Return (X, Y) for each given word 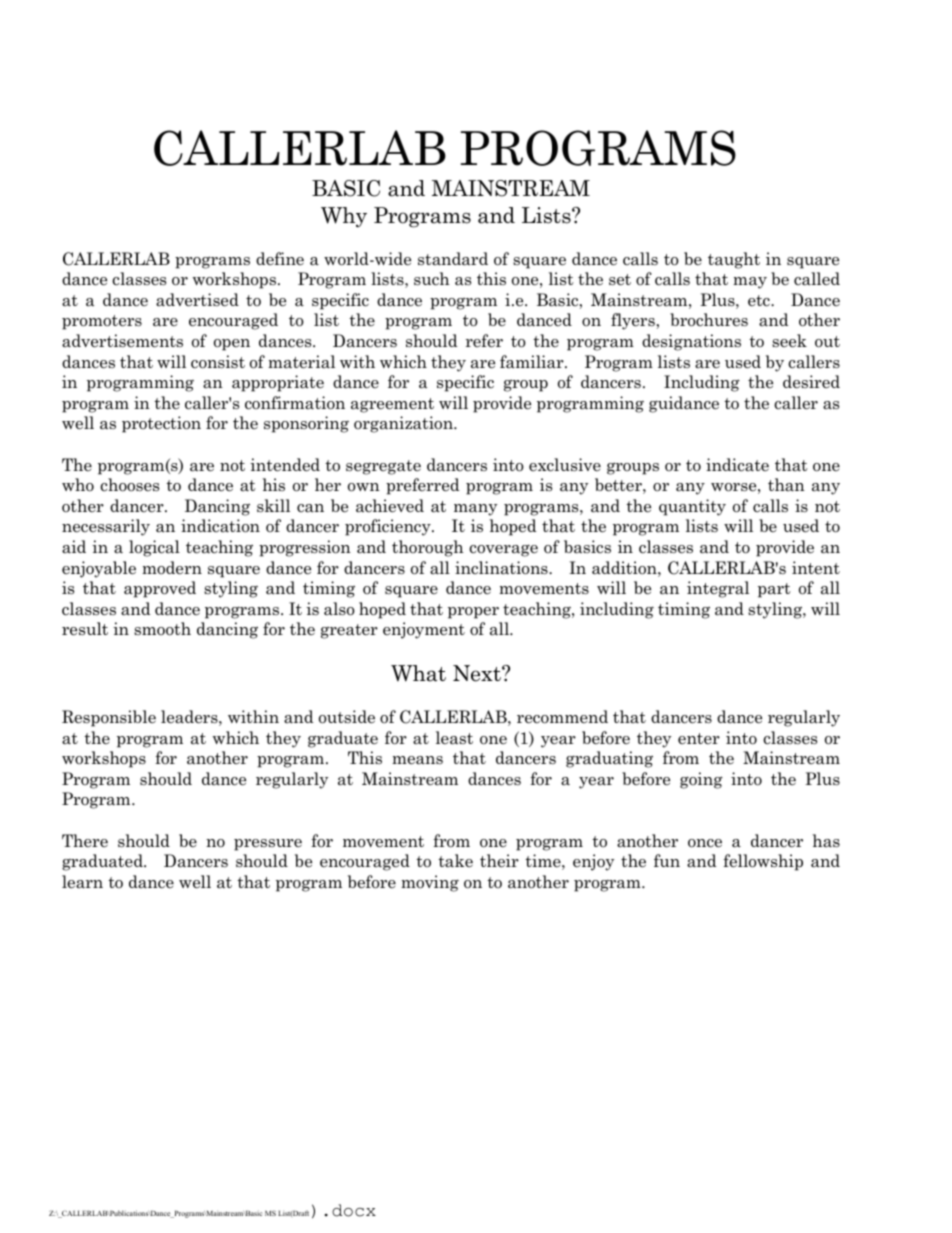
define (280, 258)
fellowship (763, 862)
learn (82, 882)
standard (453, 259)
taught (734, 260)
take (455, 861)
